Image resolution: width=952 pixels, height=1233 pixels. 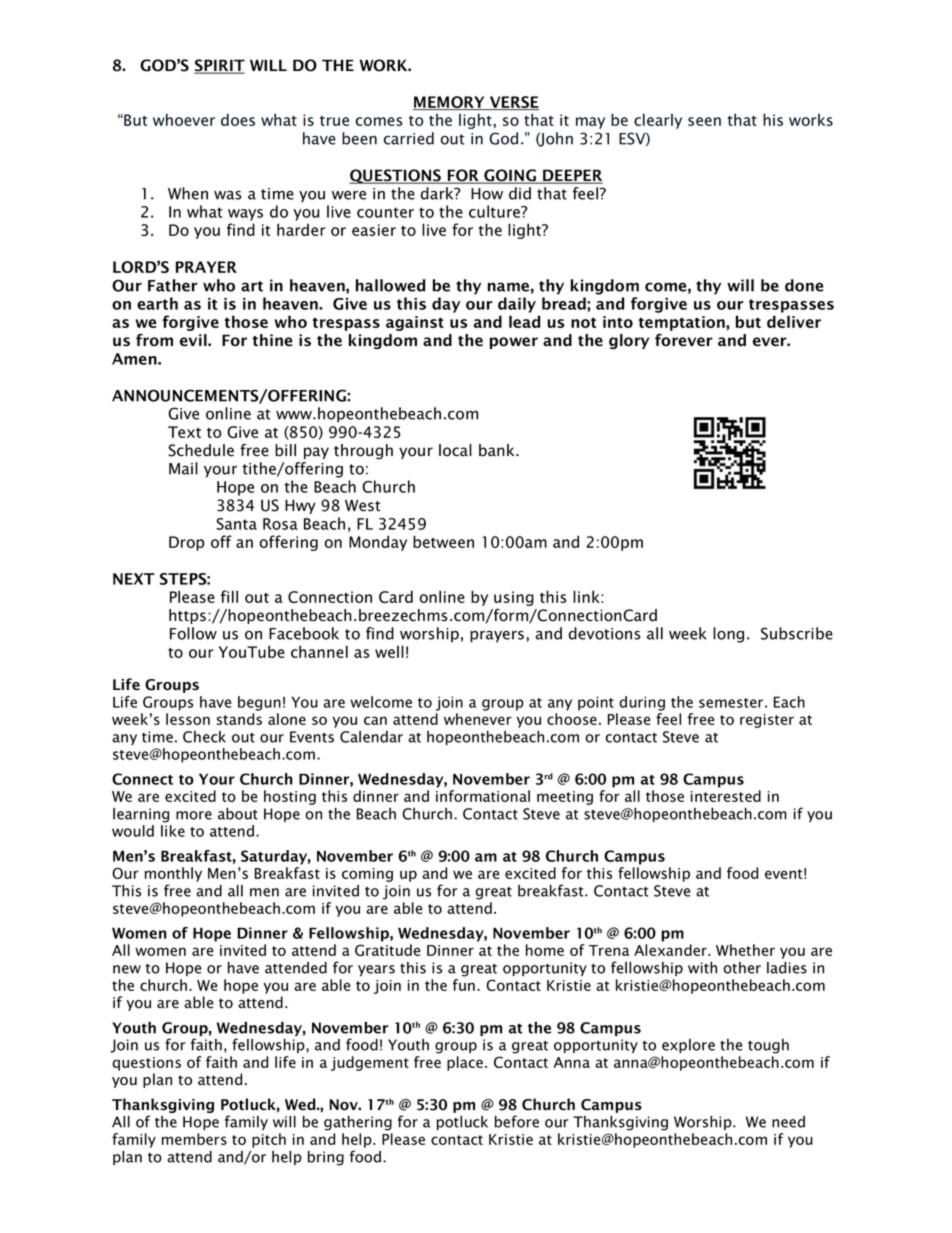 I want to click on before, so click(x=517, y=1121).
